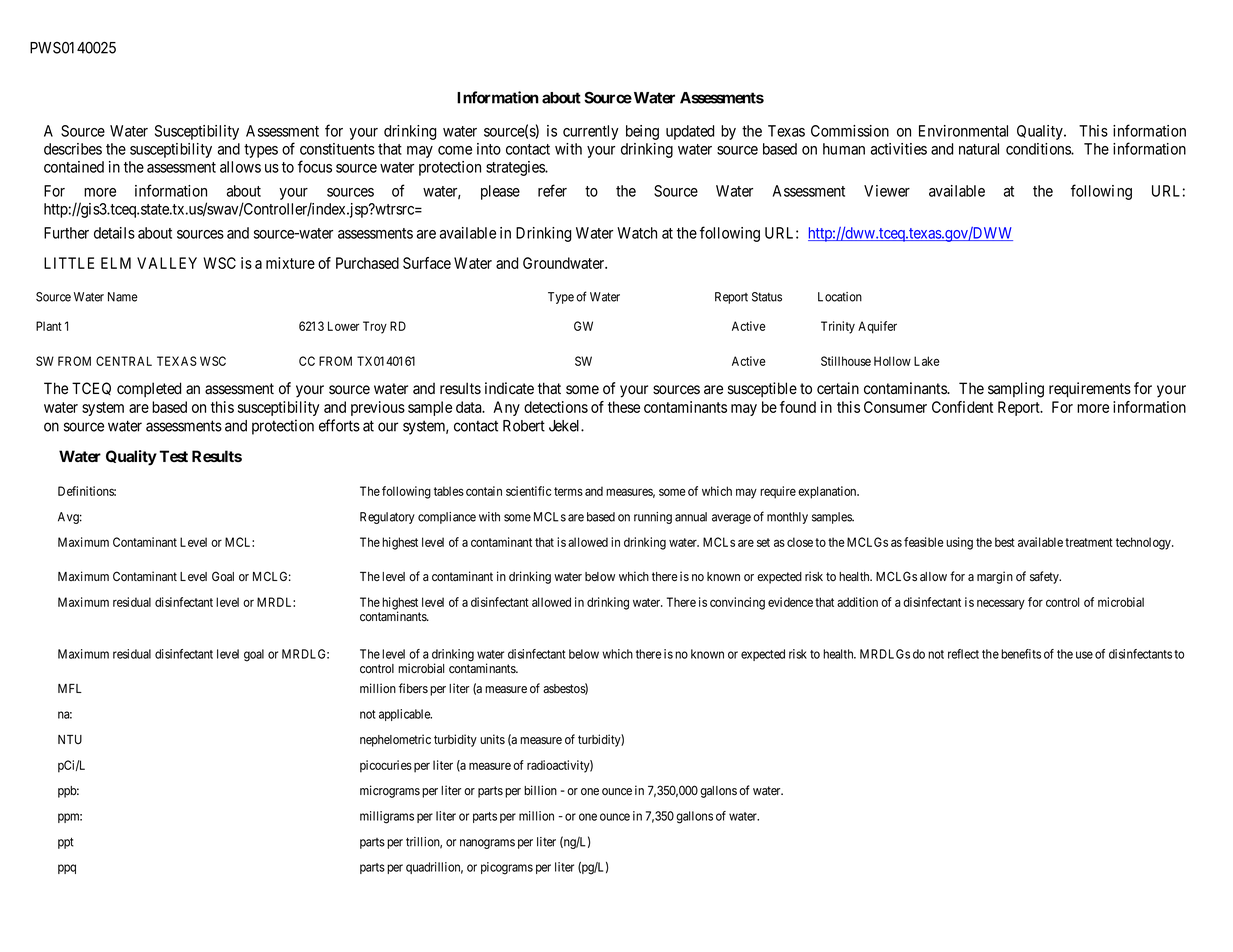 Image resolution: width=1233 pixels, height=952 pixels. What do you see at coordinates (979, 149) in the document?
I see `natural` at bounding box center [979, 149].
